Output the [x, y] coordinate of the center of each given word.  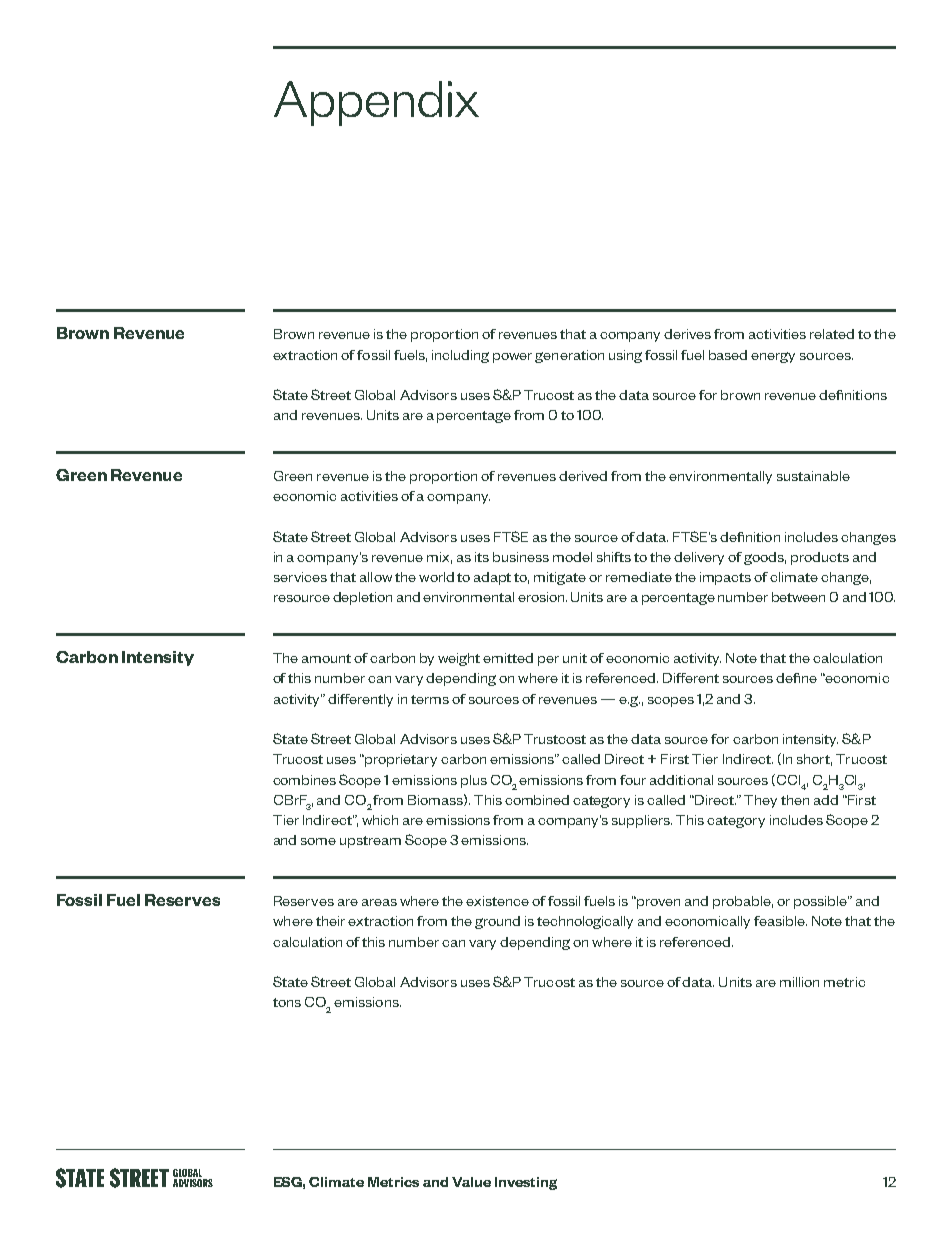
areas [379, 902]
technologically [585, 922]
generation [569, 356]
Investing [526, 1183]
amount [326, 658]
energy [773, 357]
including [460, 356]
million [799, 982]
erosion [542, 597]
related [832, 334]
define [796, 678]
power [512, 358]
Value [471, 1182]
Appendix [376, 103]
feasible [780, 921]
